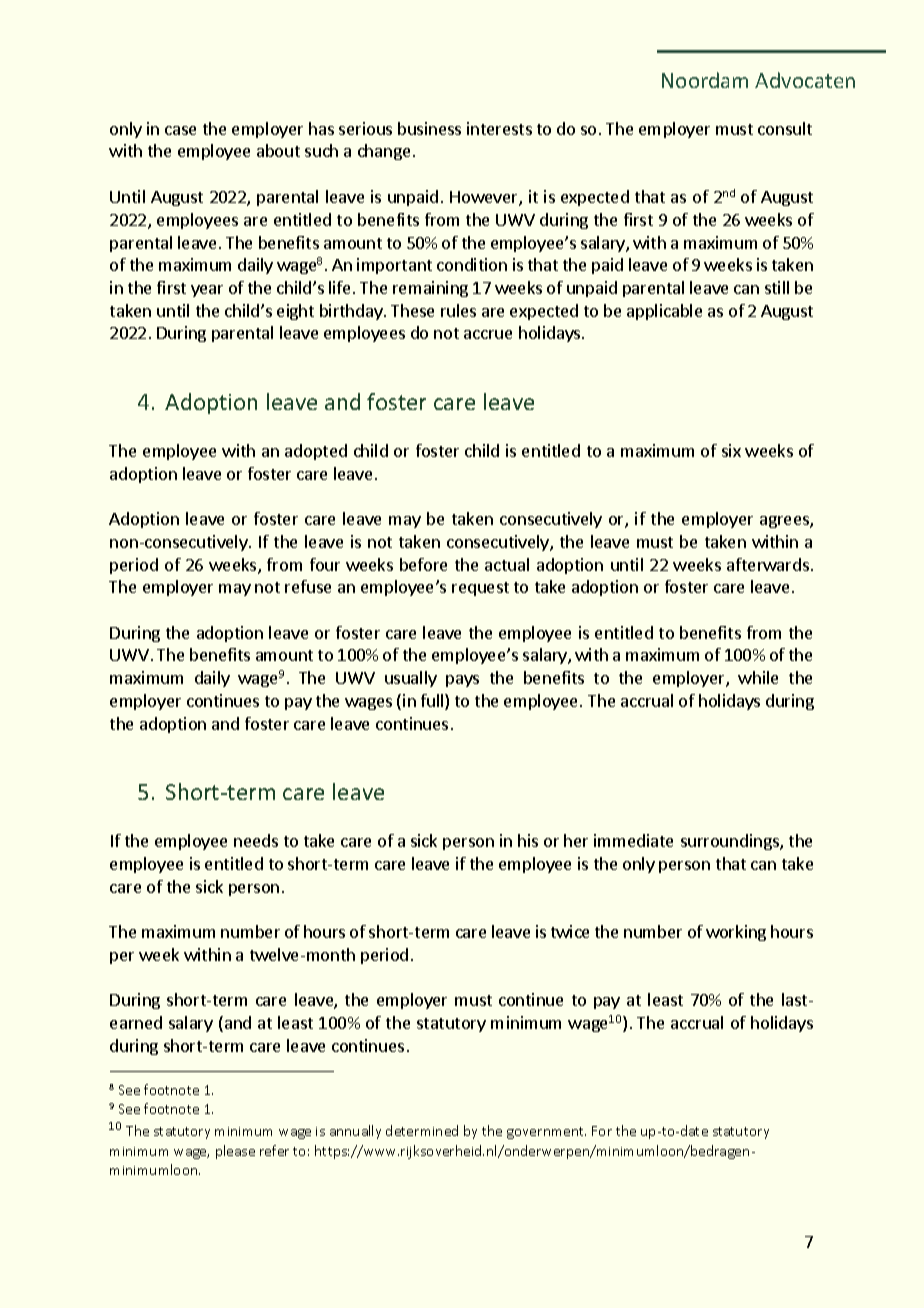  I want to click on needs, so click(256, 840).
